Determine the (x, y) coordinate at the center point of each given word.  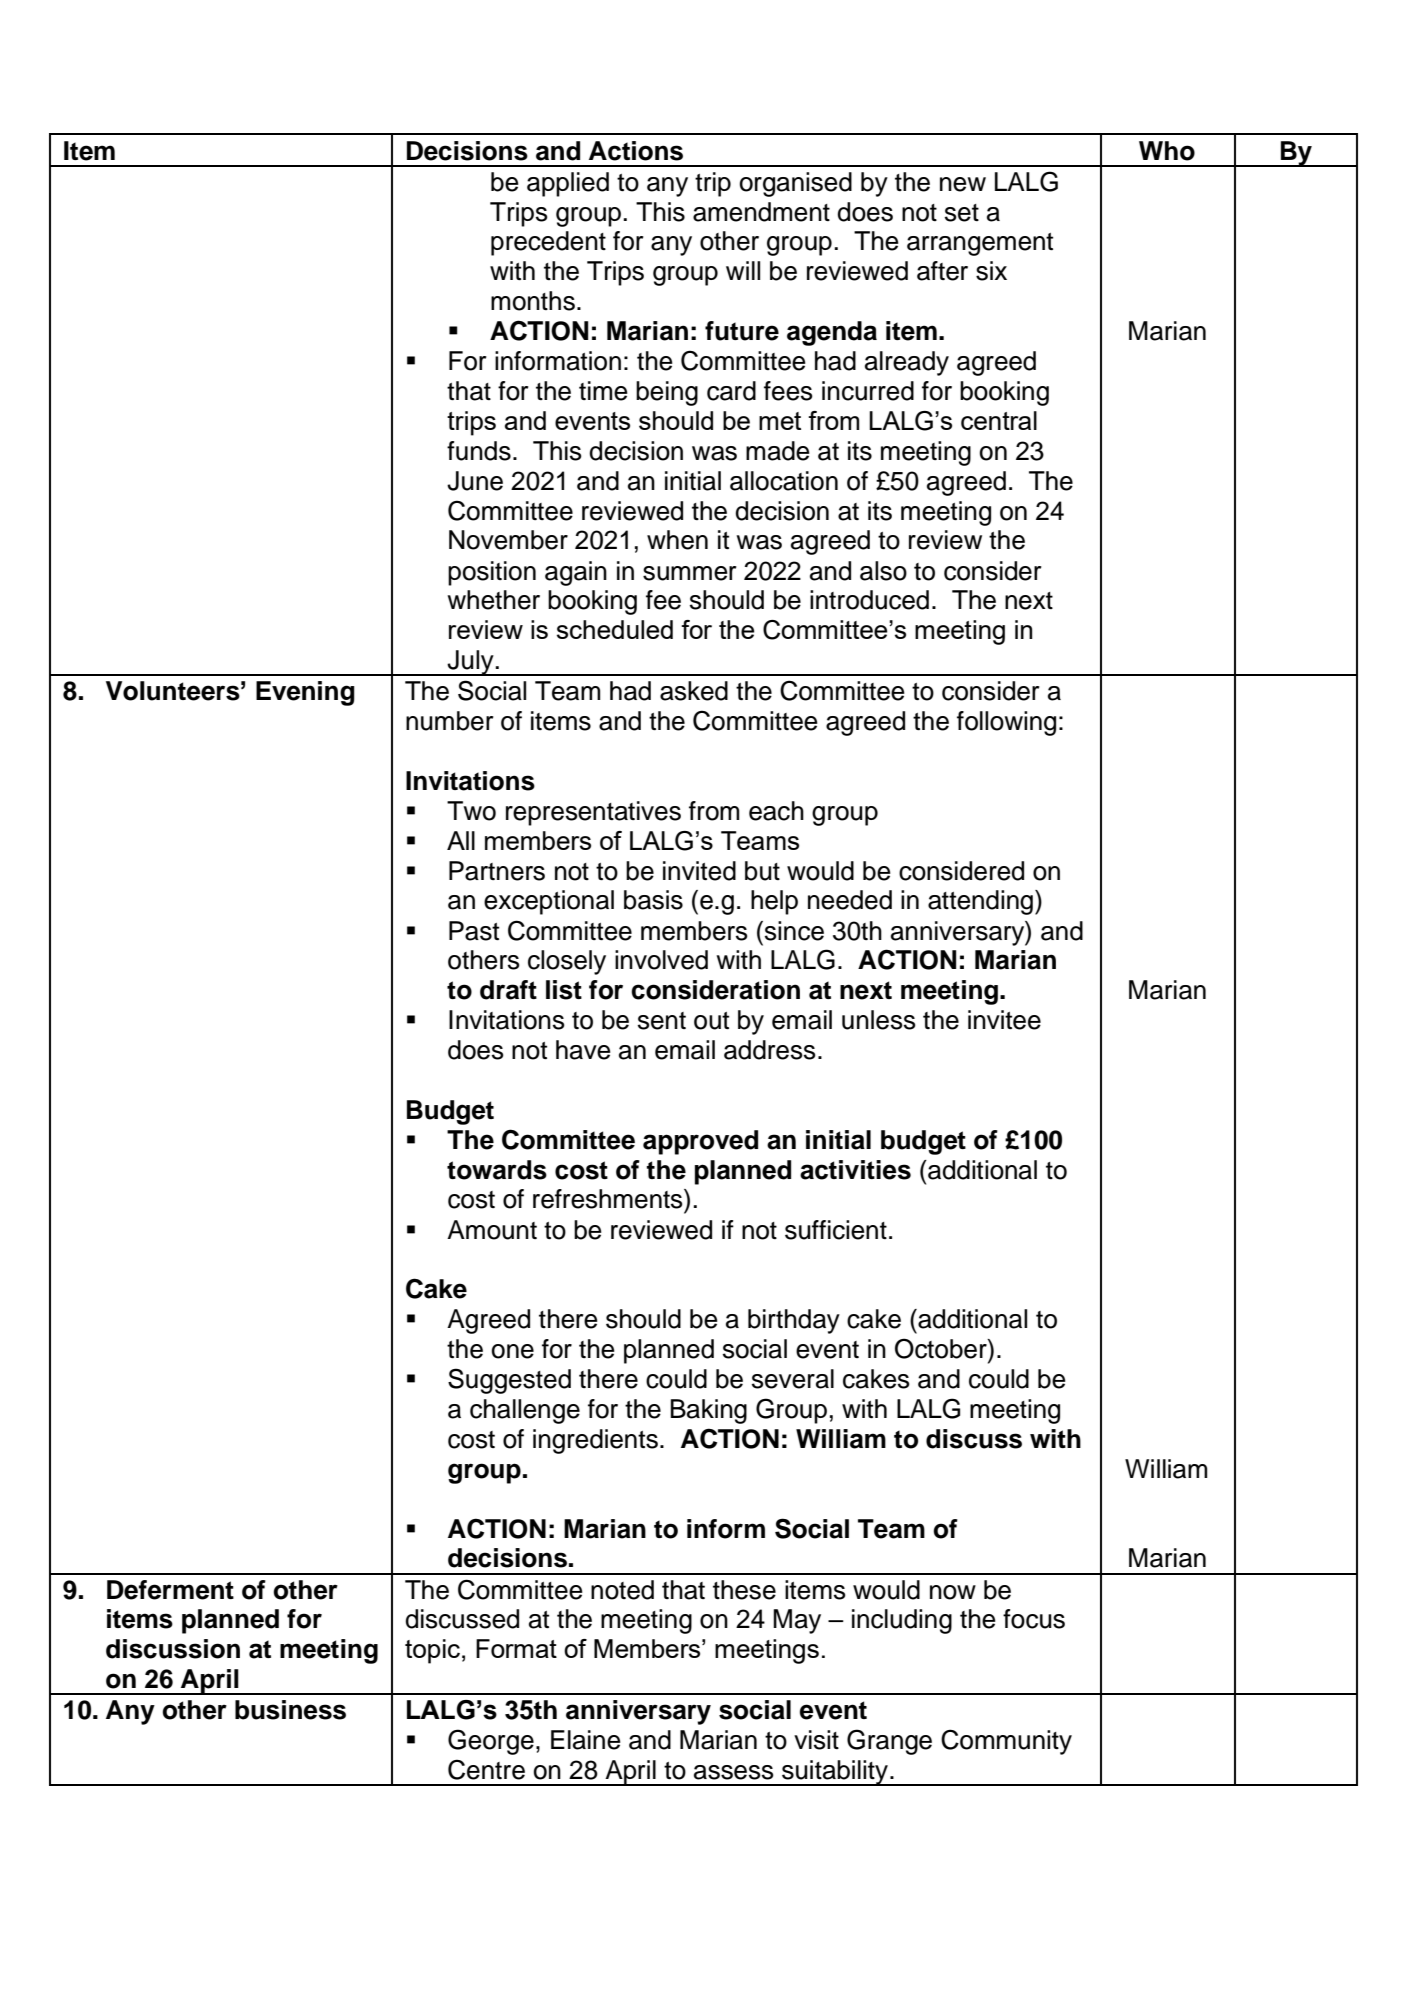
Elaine (586, 1740)
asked (694, 691)
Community (1006, 1742)
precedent (548, 243)
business (290, 1710)
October (942, 1348)
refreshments (609, 1199)
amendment (761, 212)
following (1006, 723)
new (963, 184)
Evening (305, 693)
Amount (492, 1230)
